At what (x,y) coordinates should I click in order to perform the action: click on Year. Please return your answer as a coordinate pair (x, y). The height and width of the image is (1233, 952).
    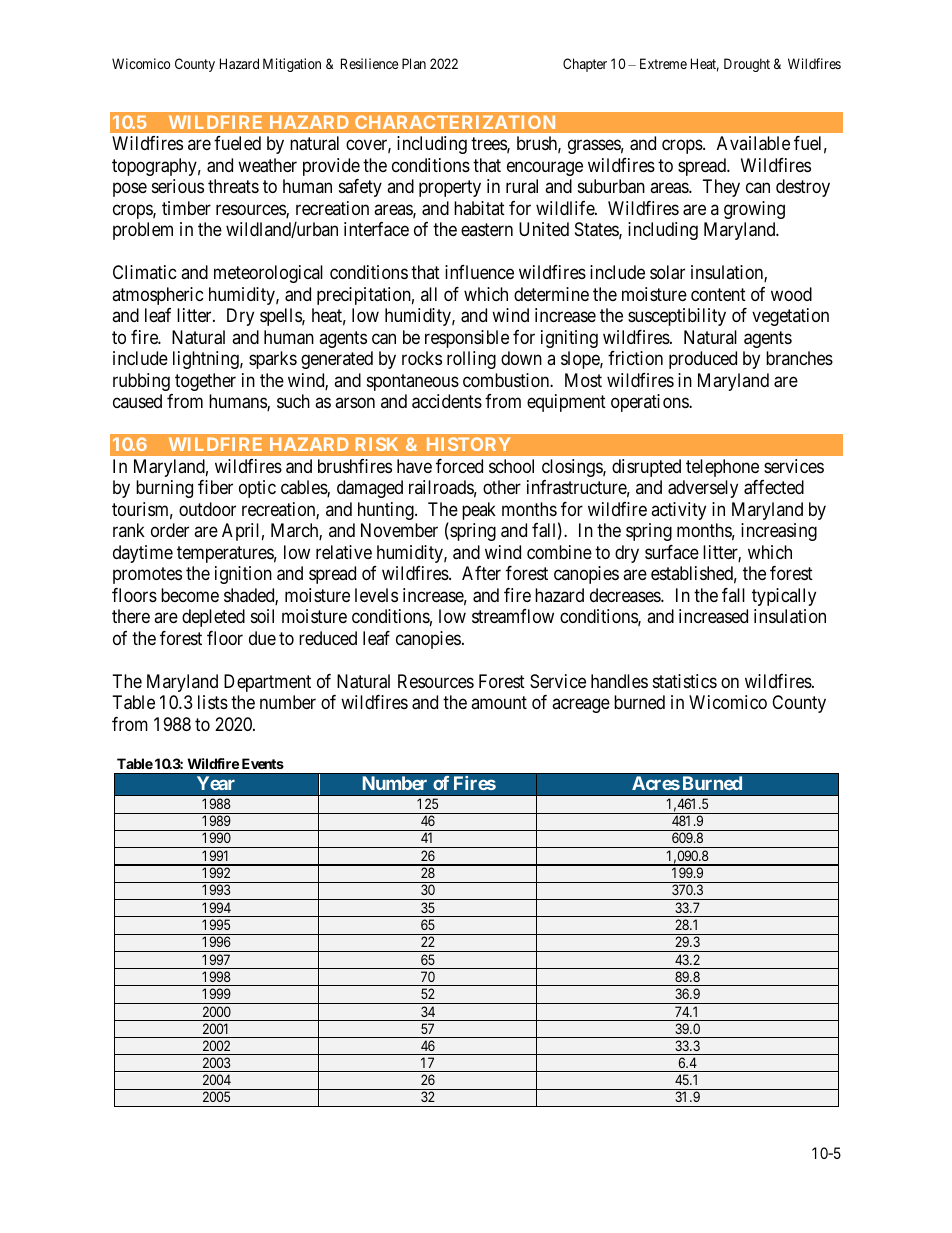
    Looking at the image, I should click on (216, 783).
